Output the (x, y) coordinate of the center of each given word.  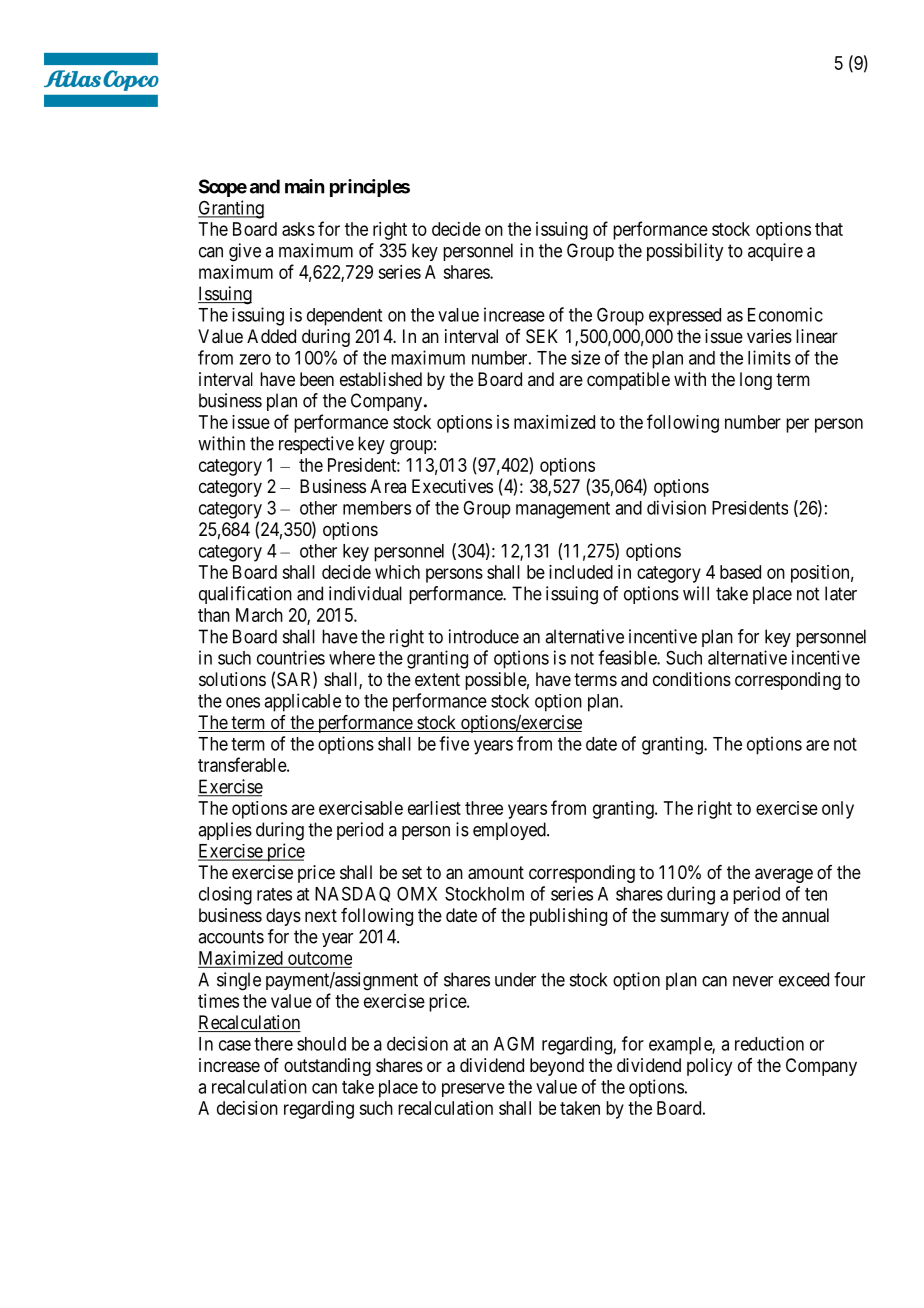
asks (298, 229)
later (841, 593)
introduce (484, 636)
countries (291, 657)
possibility (685, 252)
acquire (775, 252)
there (273, 1044)
